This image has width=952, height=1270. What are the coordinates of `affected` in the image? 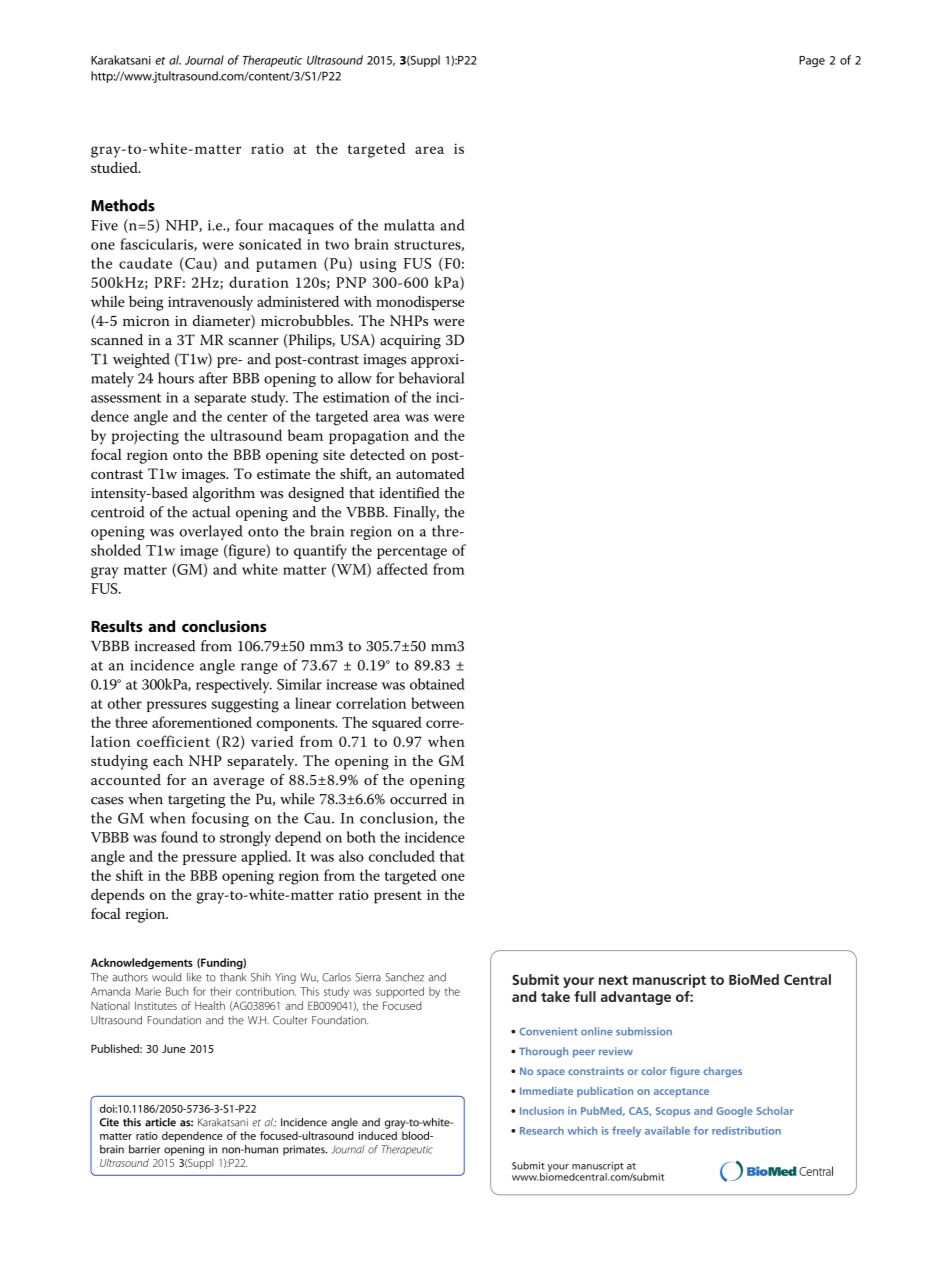 It's located at (402, 569).
